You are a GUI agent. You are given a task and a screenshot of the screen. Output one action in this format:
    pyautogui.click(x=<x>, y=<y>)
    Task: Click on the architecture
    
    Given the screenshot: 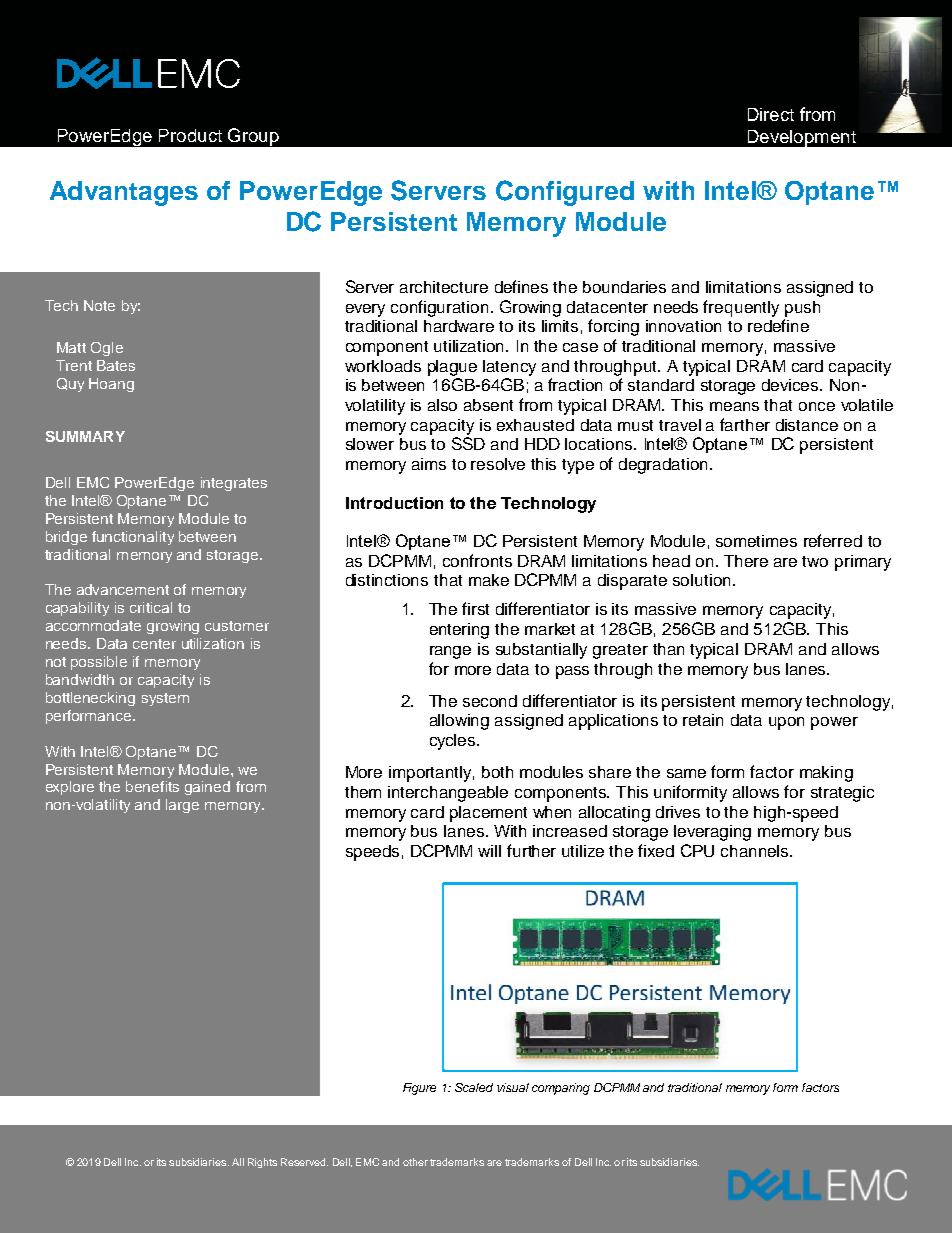 What is the action you would take?
    pyautogui.click(x=444, y=287)
